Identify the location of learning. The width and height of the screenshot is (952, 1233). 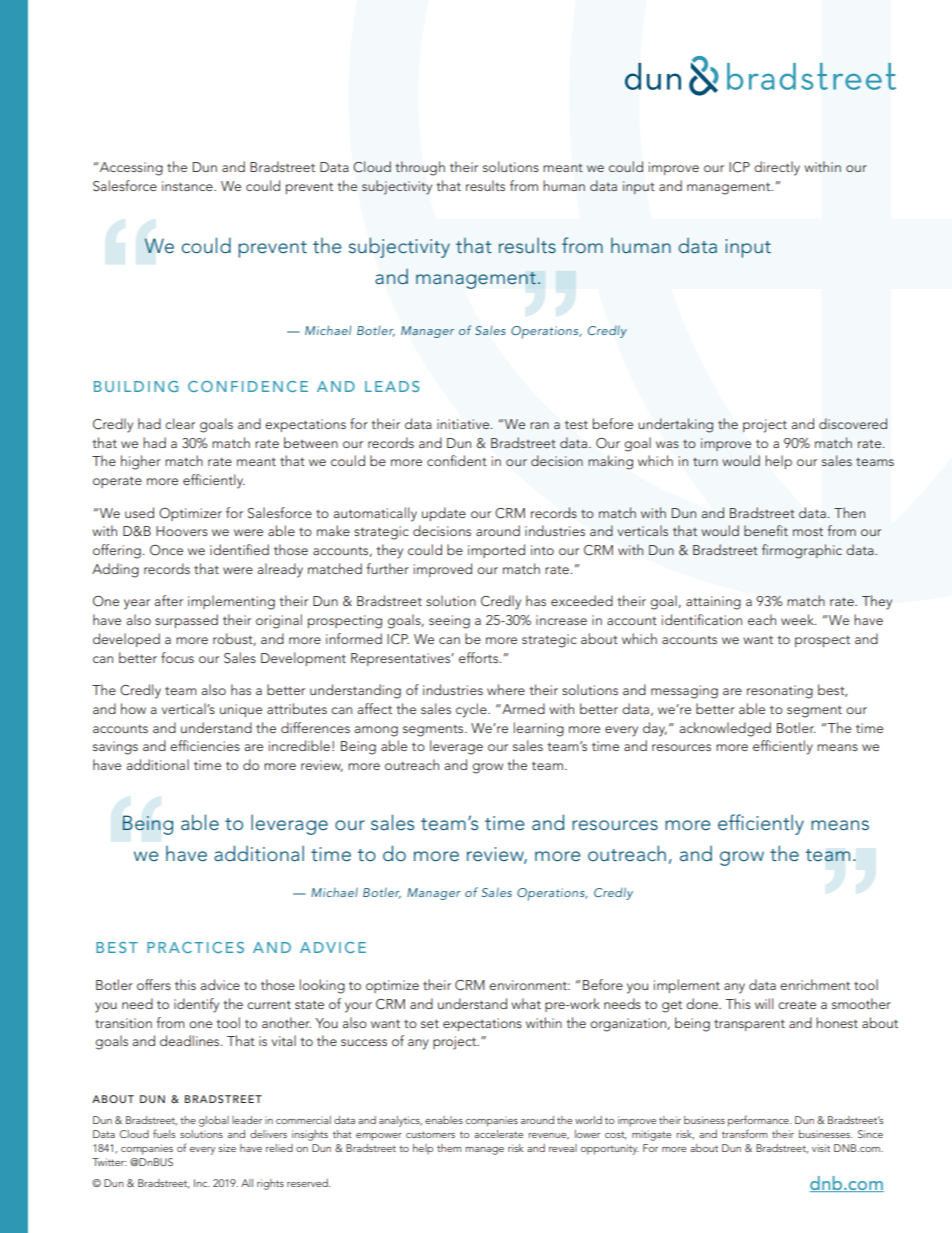
(539, 729).
